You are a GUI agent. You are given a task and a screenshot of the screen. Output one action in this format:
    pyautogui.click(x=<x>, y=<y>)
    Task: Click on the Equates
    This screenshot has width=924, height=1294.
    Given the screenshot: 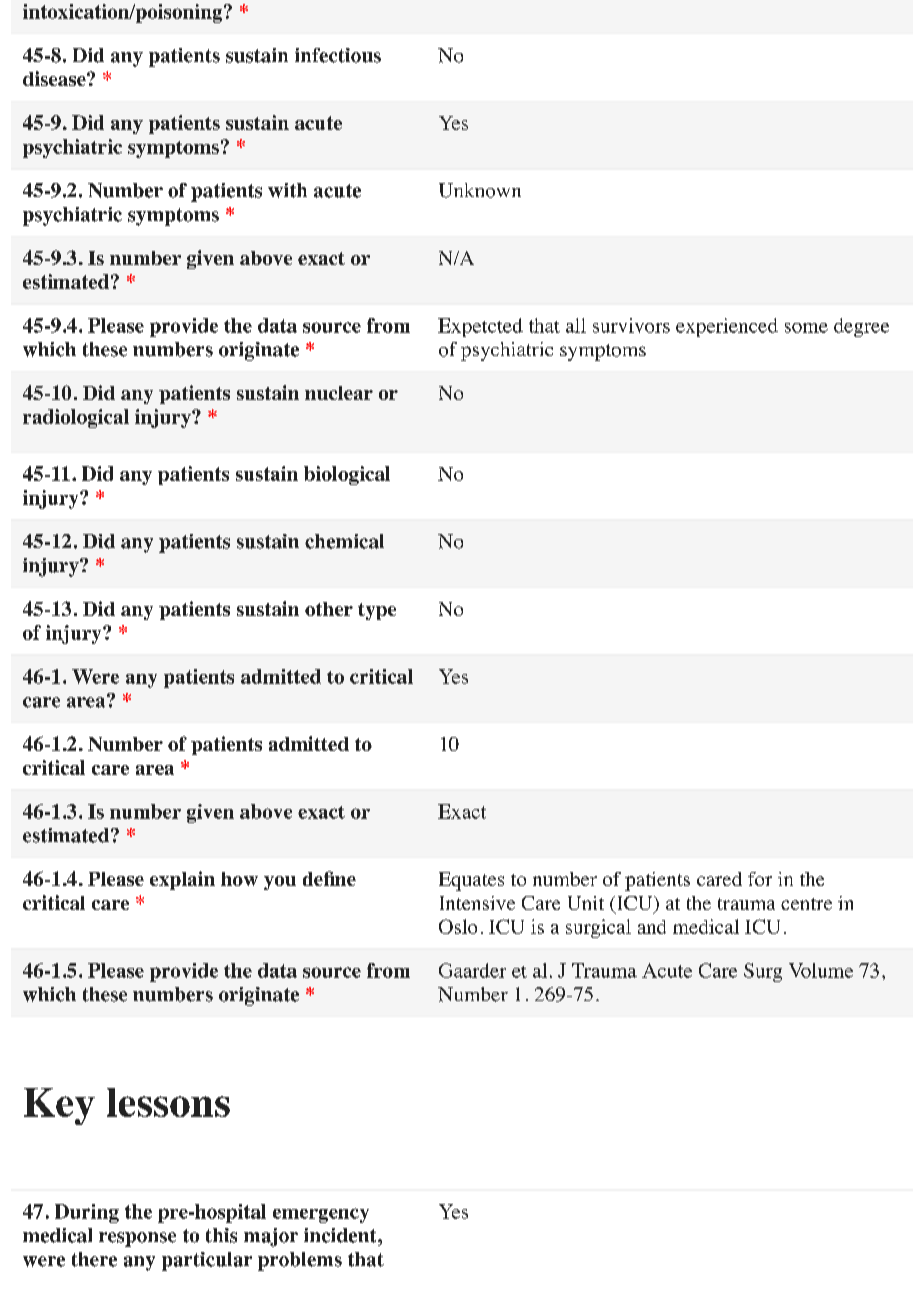 What is the action you would take?
    pyautogui.click(x=471, y=881)
